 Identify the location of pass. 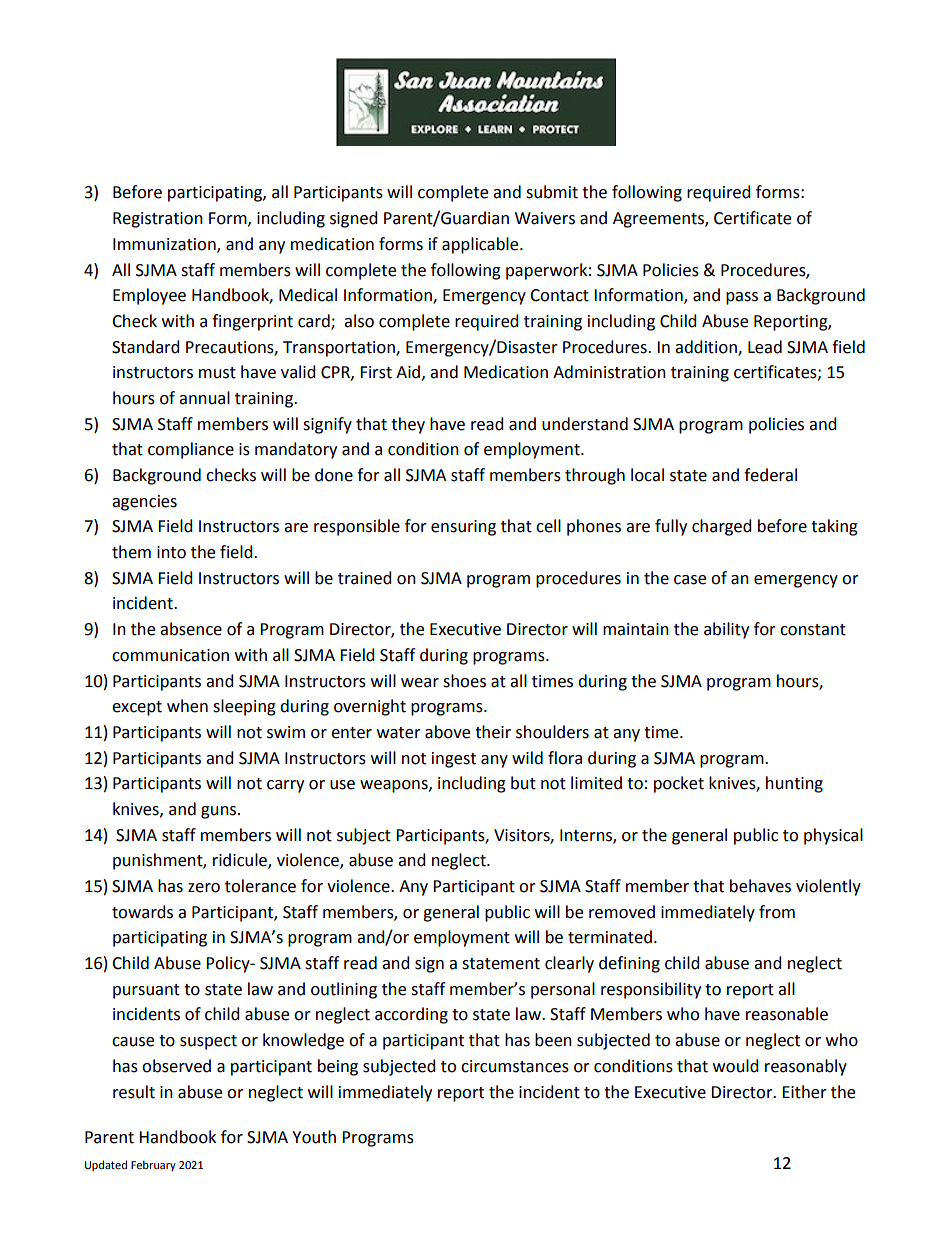
(742, 298).
